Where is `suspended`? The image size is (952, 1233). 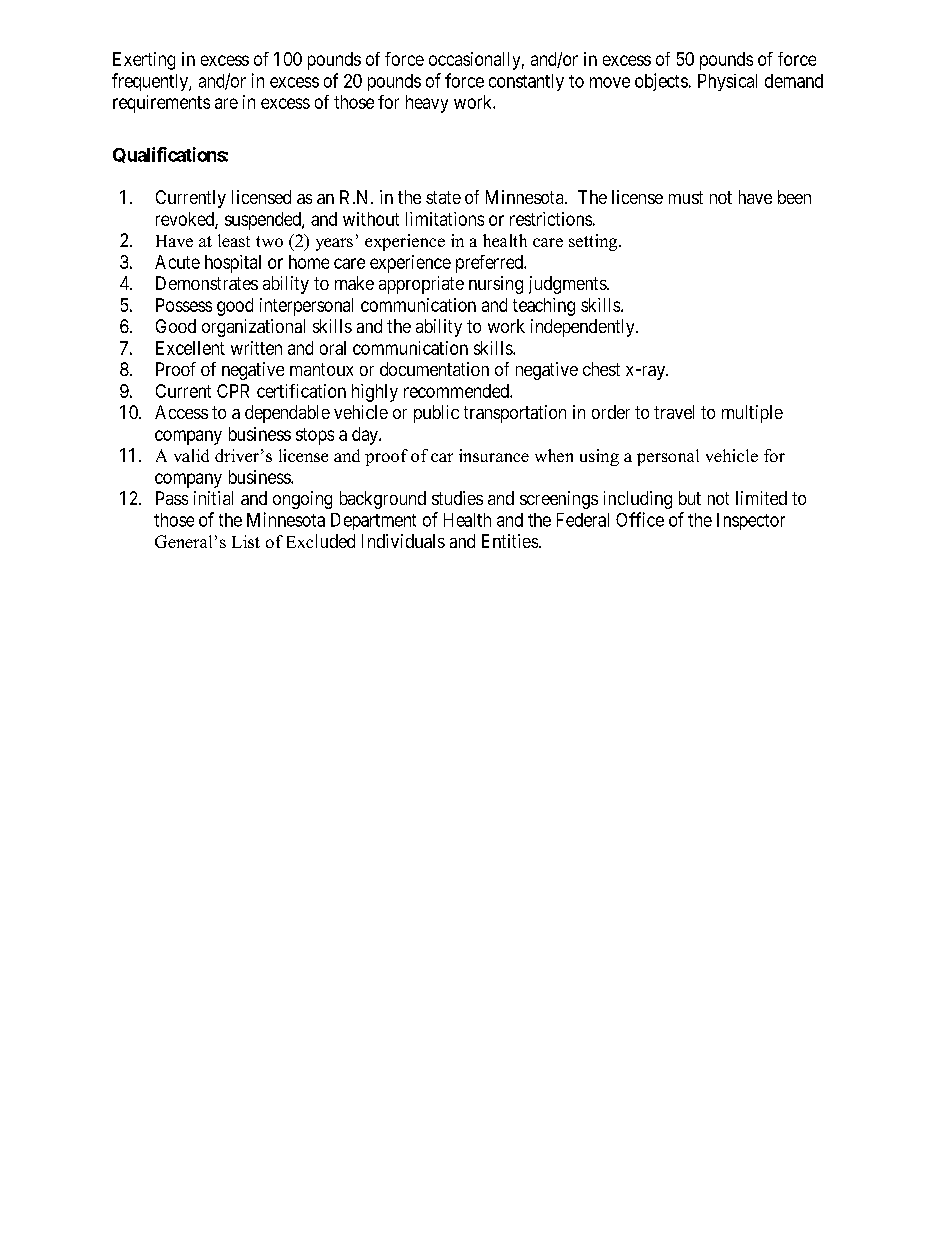
suspended is located at coordinates (264, 221).
